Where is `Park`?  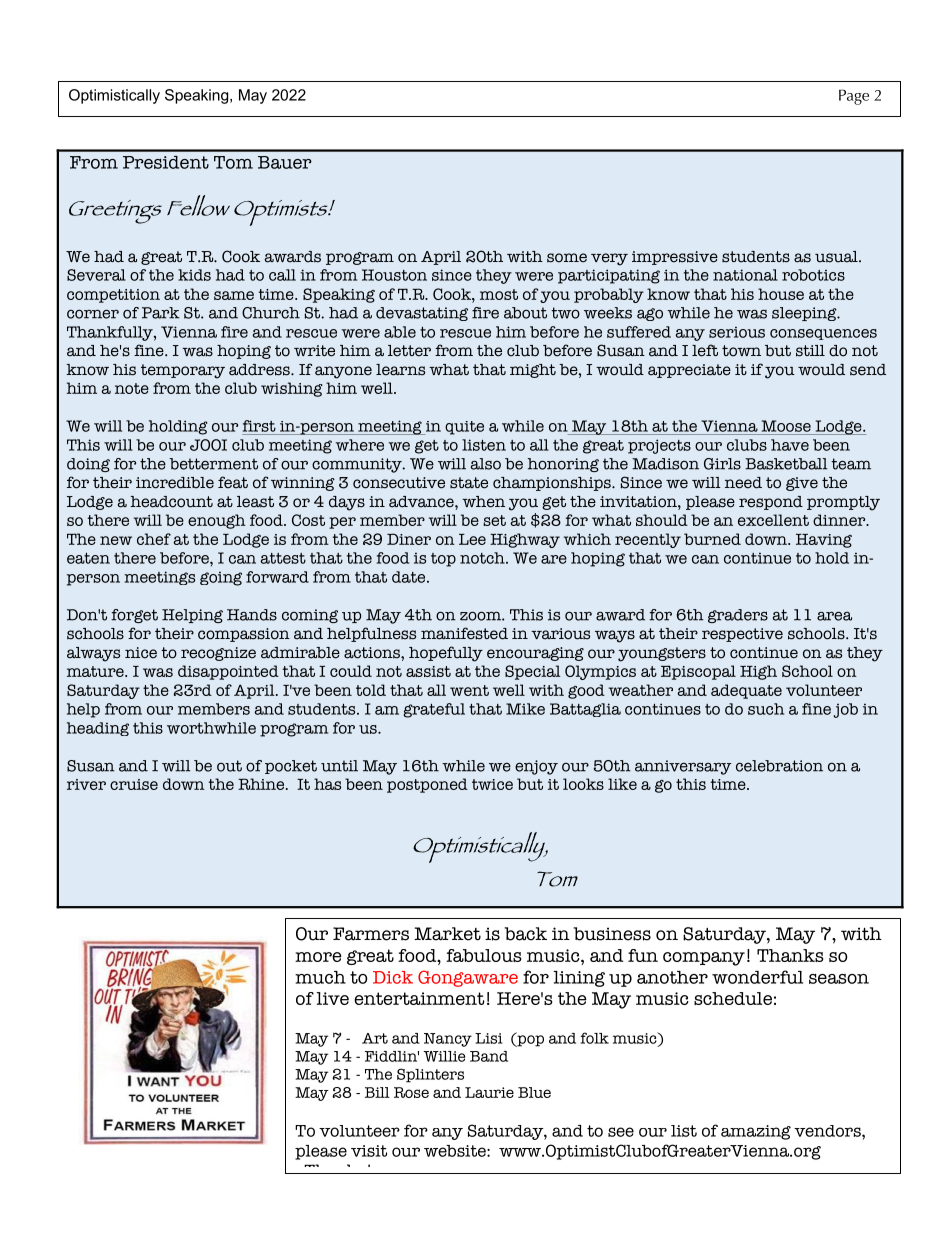
Park is located at coordinates (161, 313).
